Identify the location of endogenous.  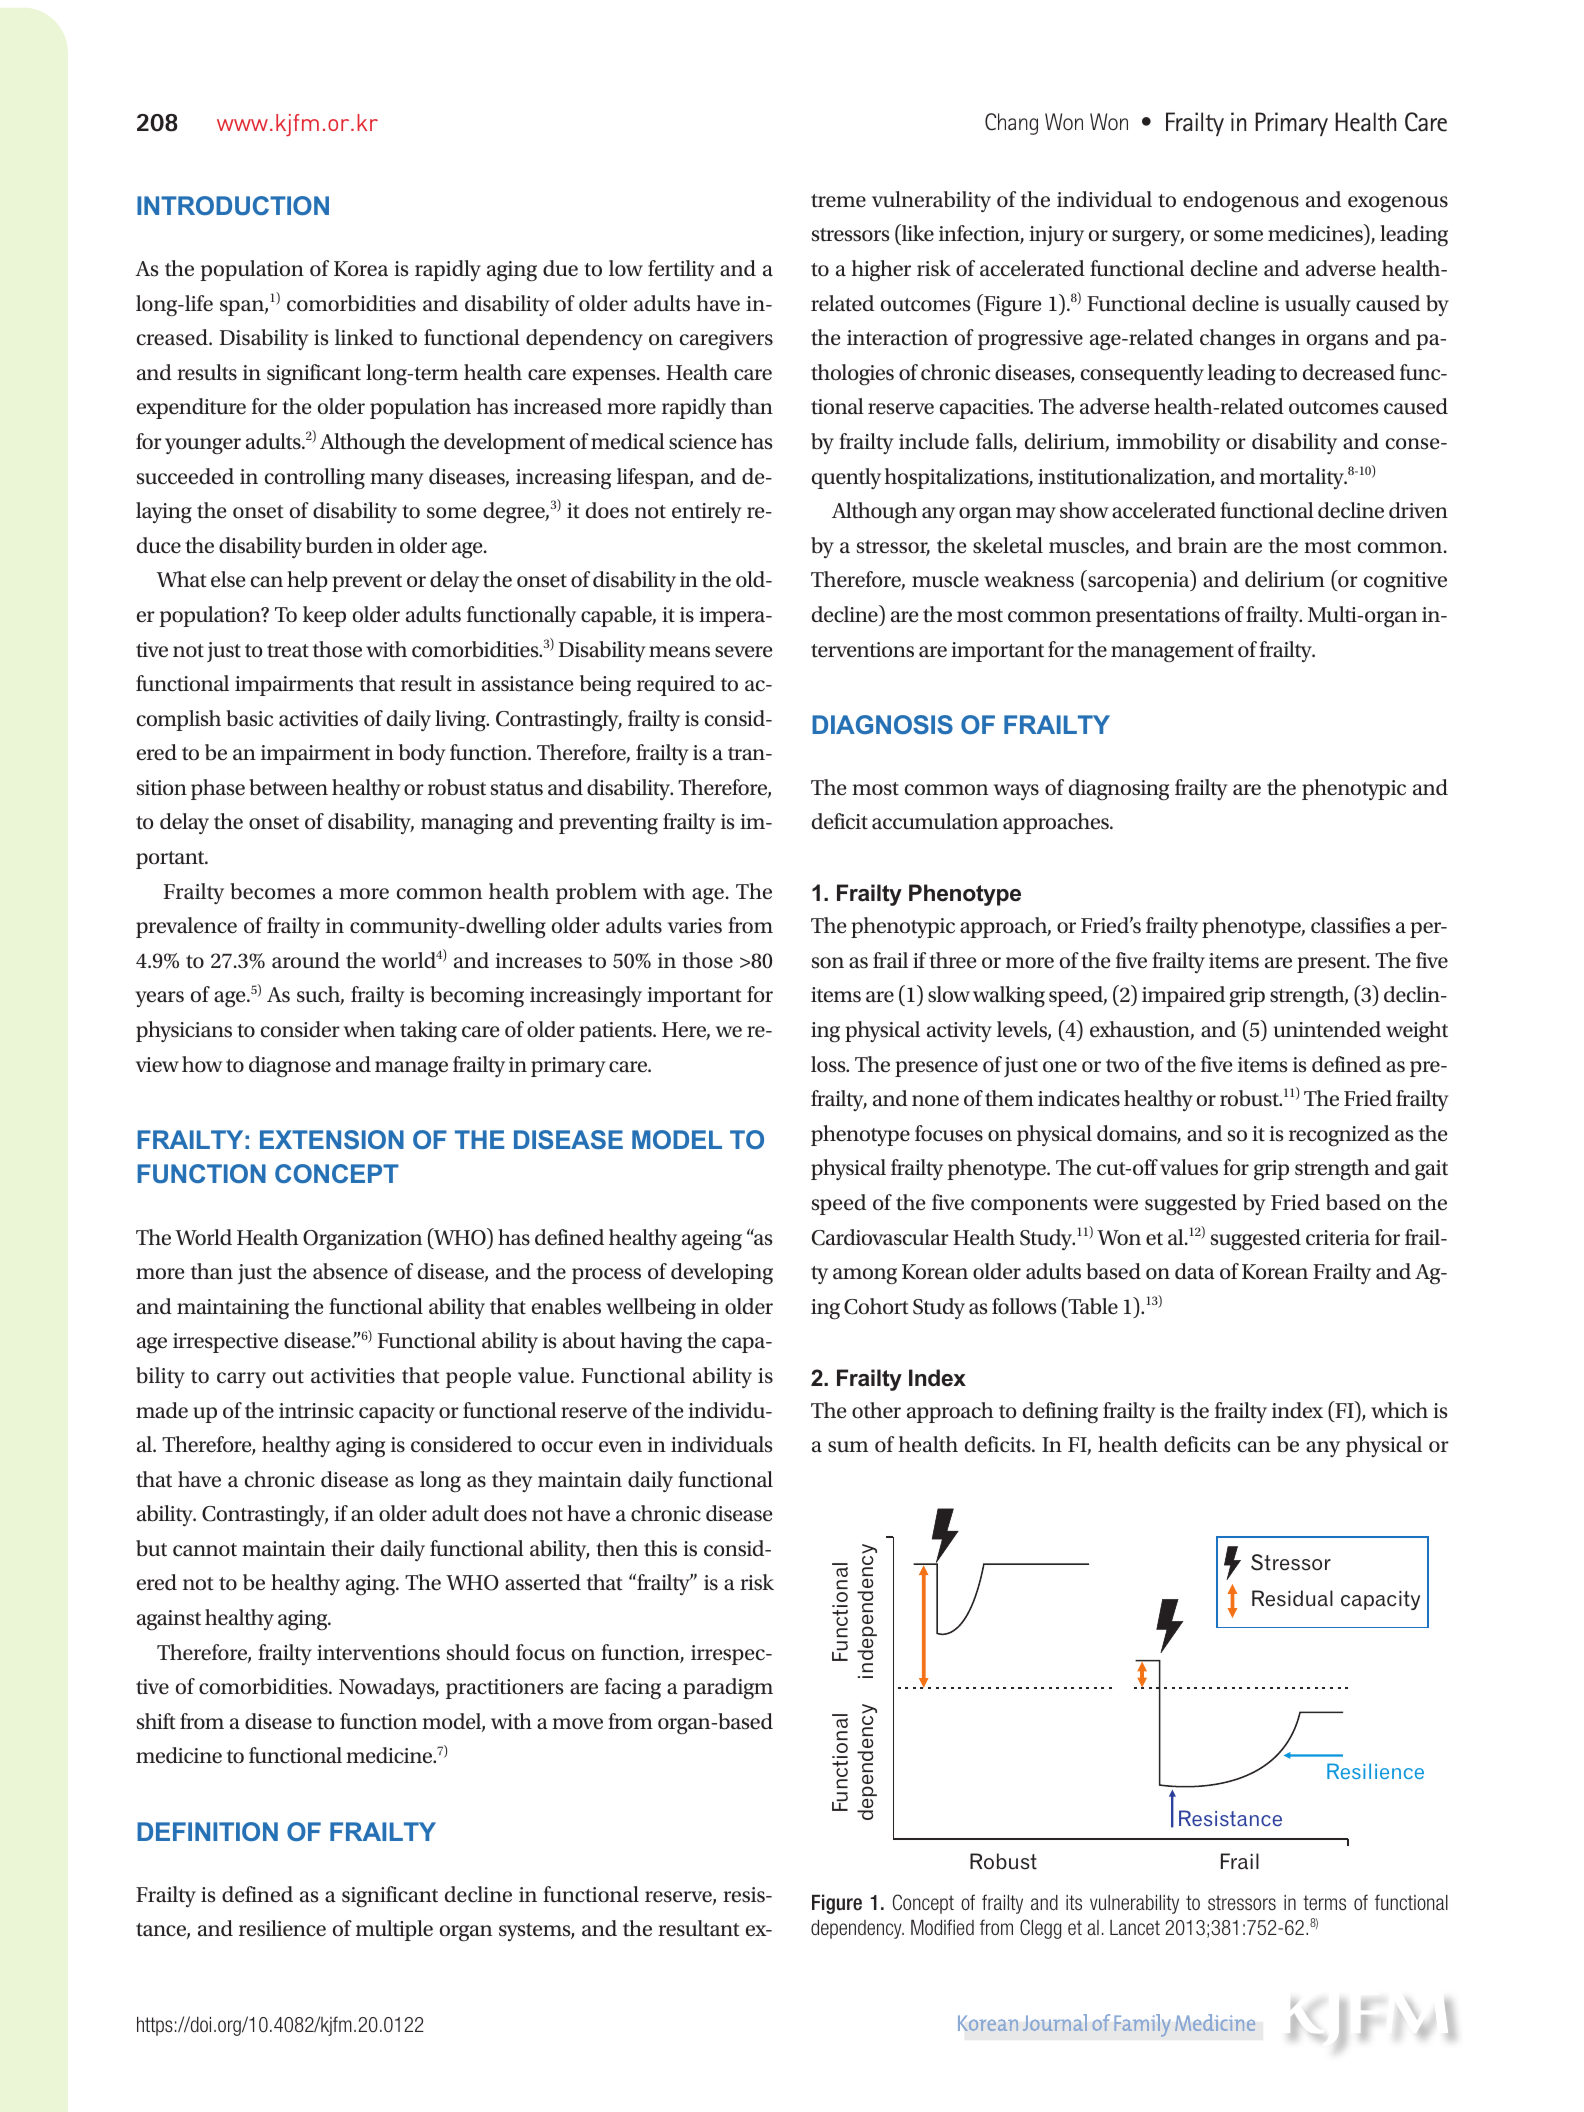
(1241, 202).
